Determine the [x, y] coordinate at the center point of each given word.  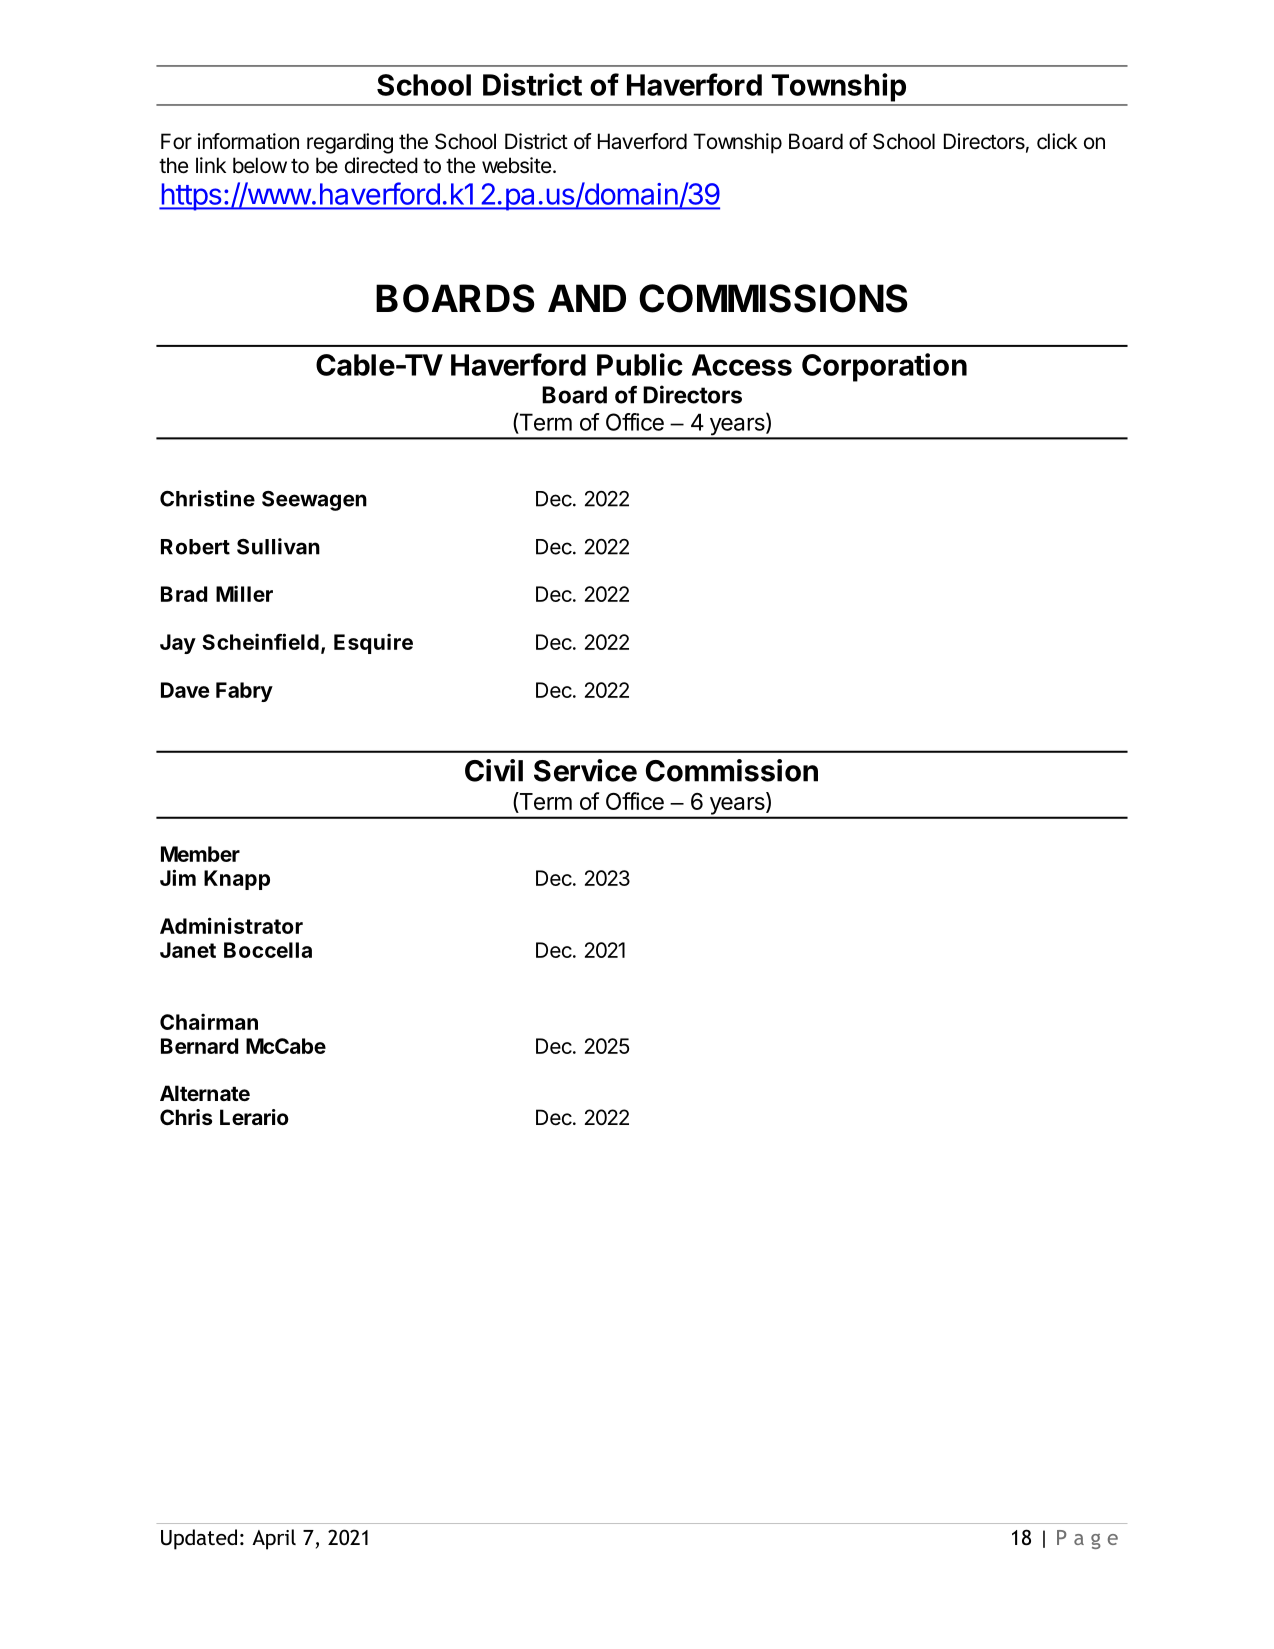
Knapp [237, 880]
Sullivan [278, 546]
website [516, 165]
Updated [199, 1539]
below [260, 165]
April [274, 1539]
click [1057, 141]
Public [640, 364]
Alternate [205, 1093]
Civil [494, 770]
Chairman [209, 1021]
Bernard [199, 1046]
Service [585, 770]
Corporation [884, 367]
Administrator [231, 925]
